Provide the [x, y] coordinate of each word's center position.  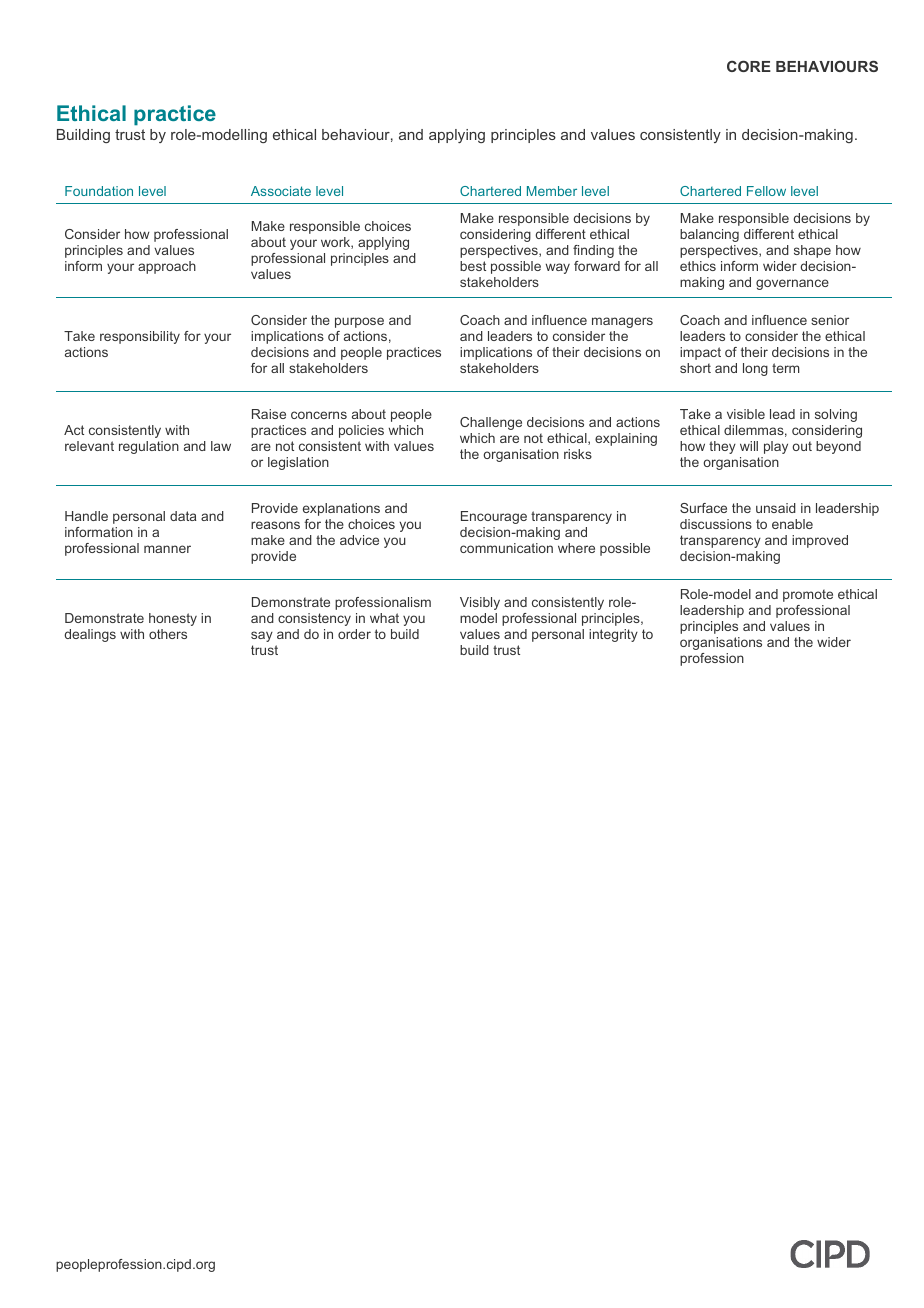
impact [700, 353]
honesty [173, 619]
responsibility [140, 337]
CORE [749, 66]
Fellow [766, 191]
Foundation [99, 191]
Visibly [480, 603]
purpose [359, 322]
